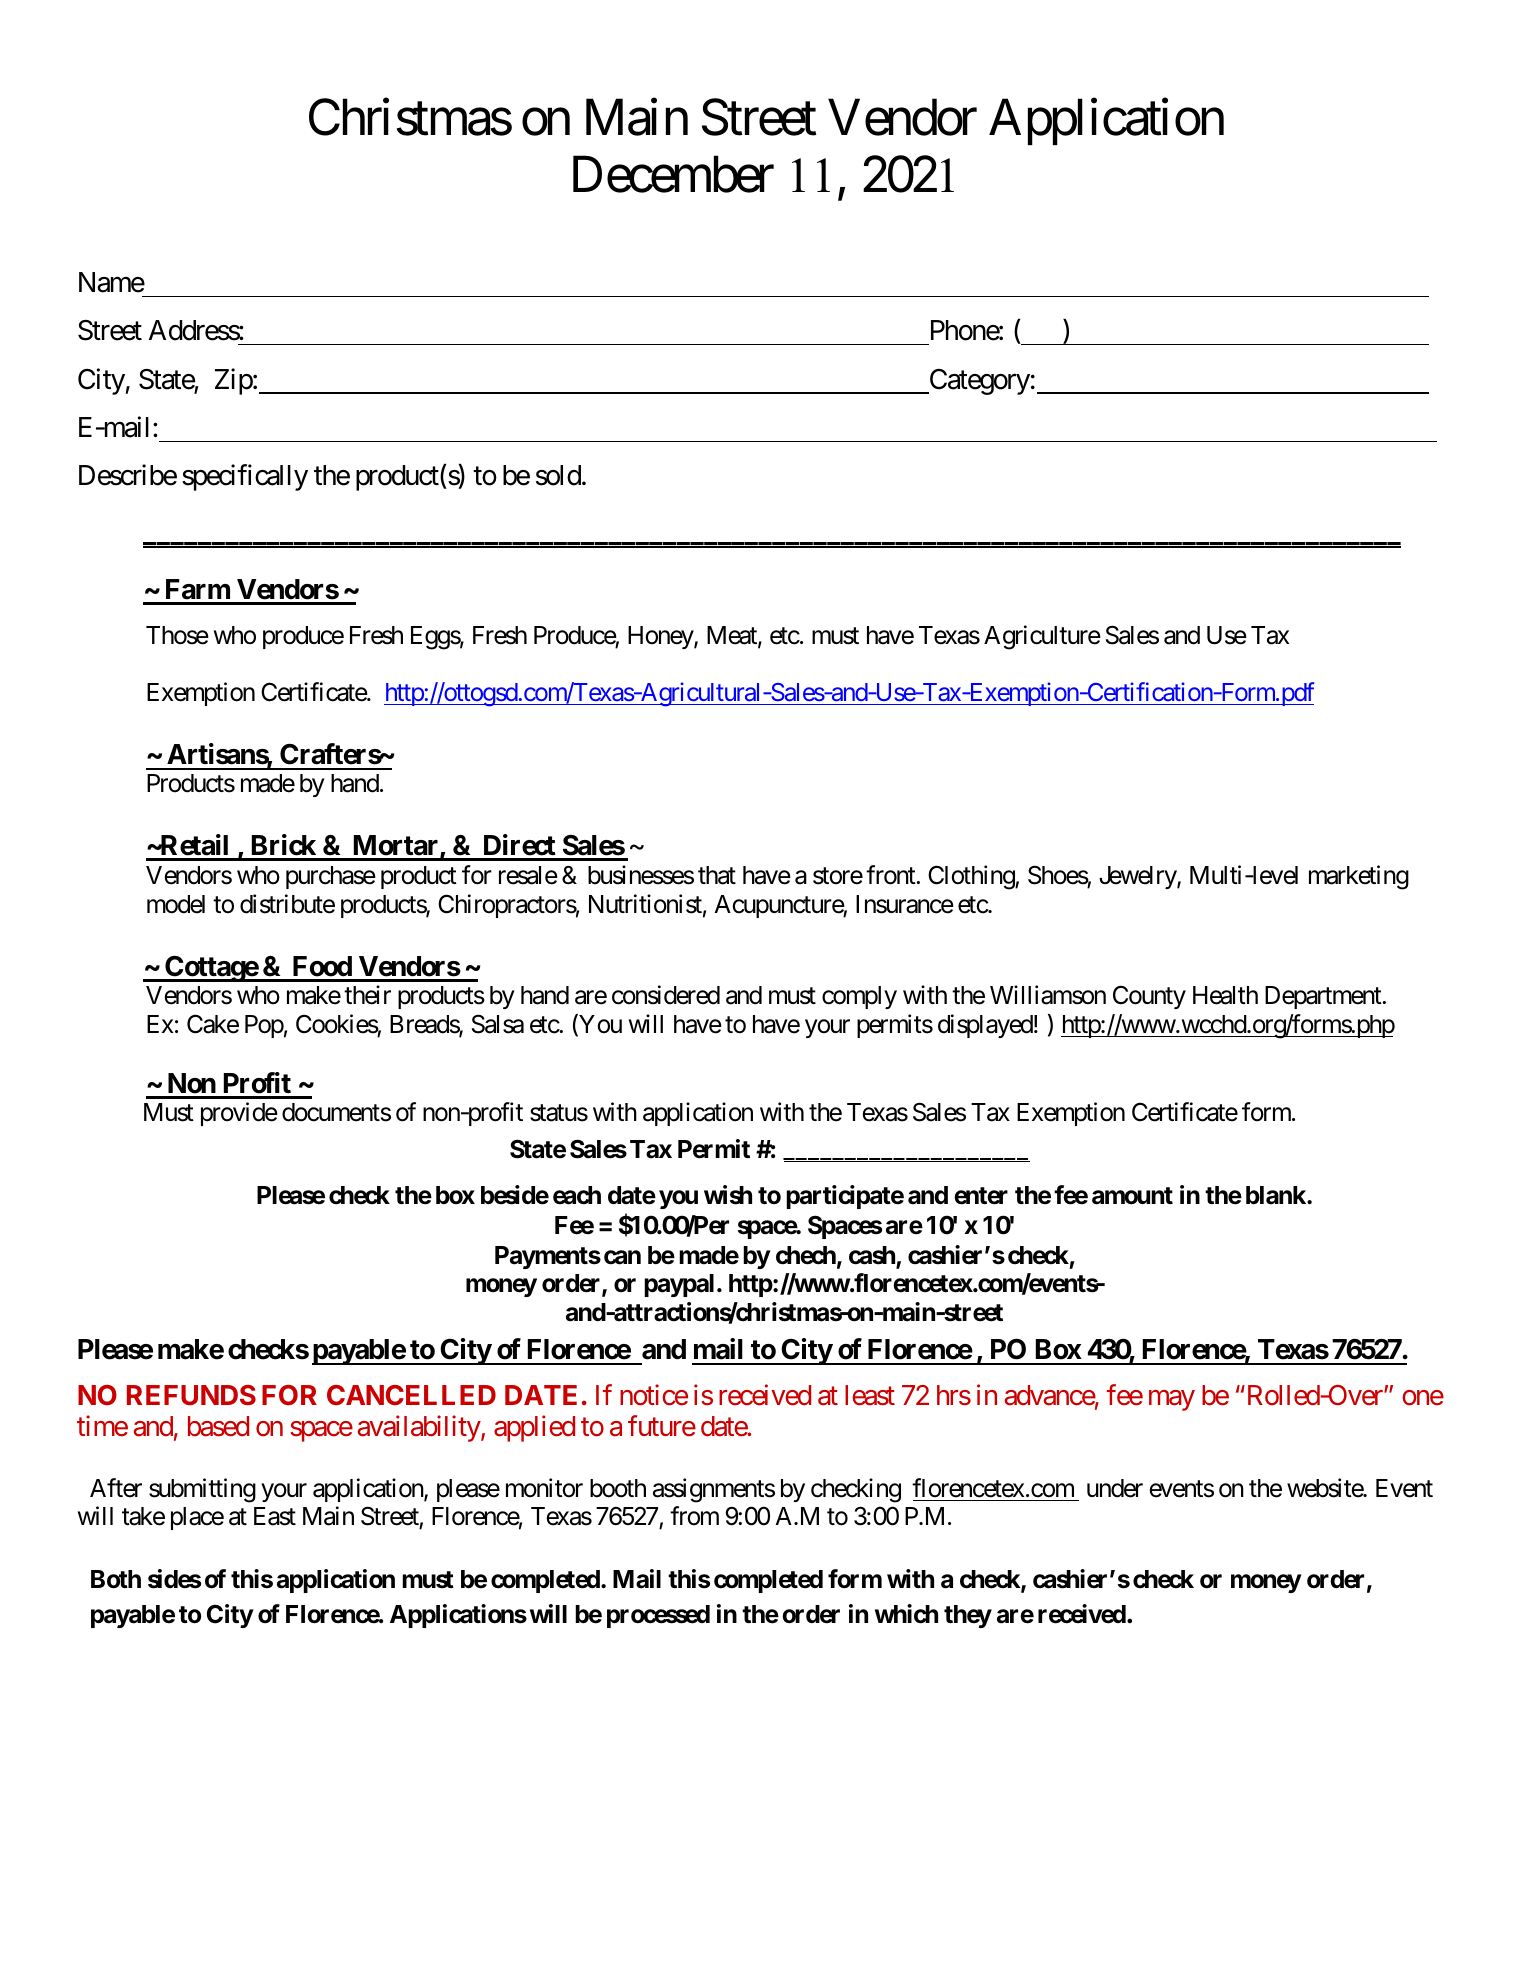  I want to click on specifically, so click(245, 478).
